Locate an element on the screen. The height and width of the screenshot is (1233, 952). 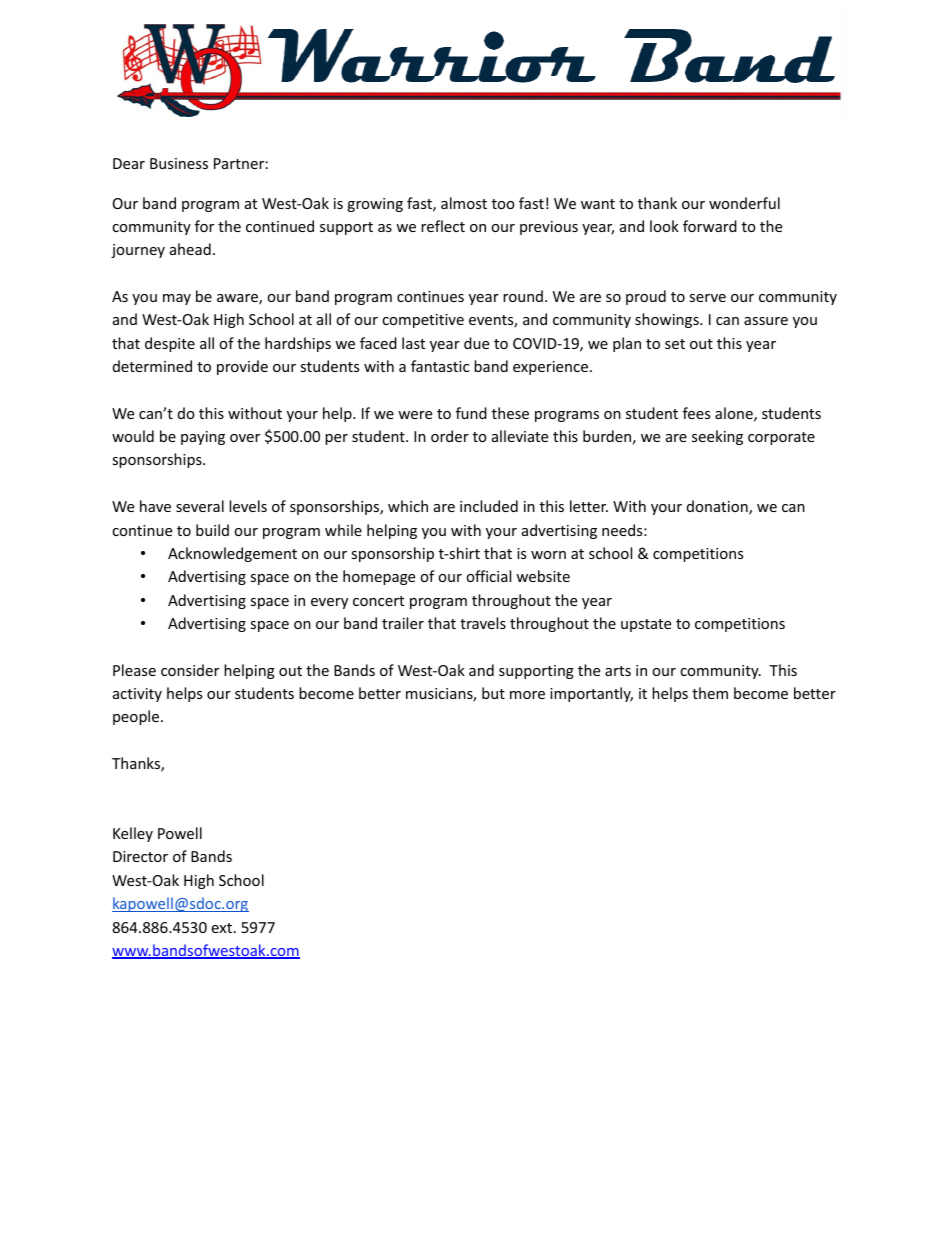
them is located at coordinates (710, 693).
